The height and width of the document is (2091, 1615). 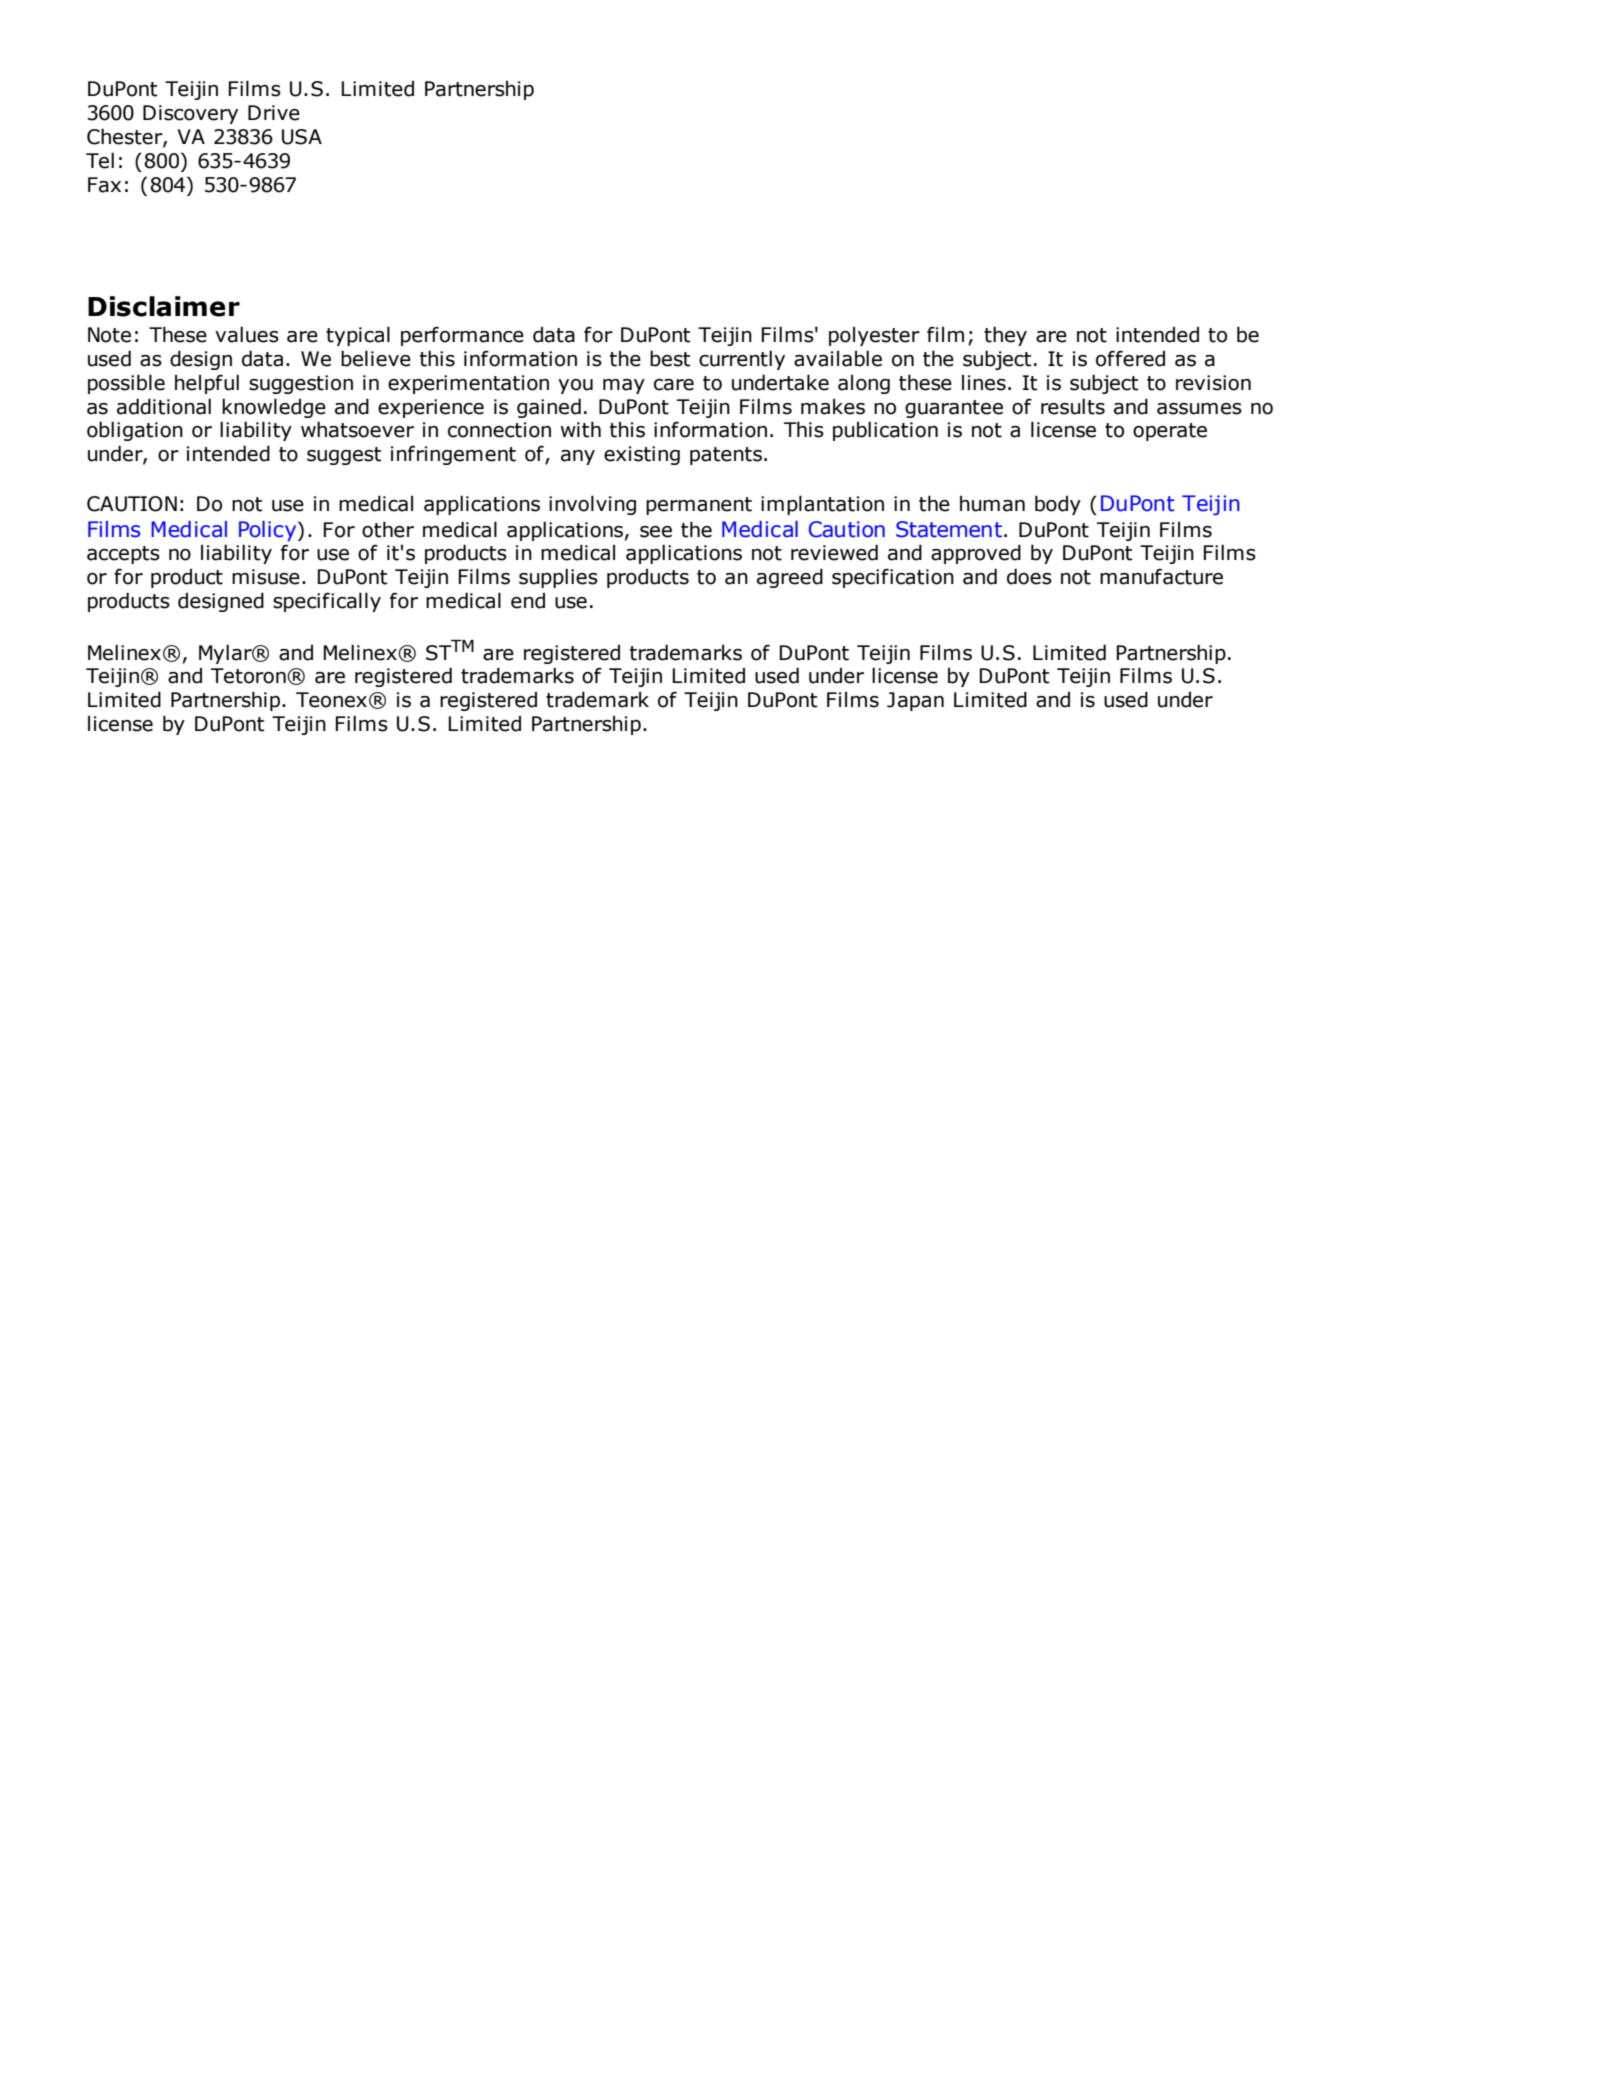 What do you see at coordinates (302, 137) in the document?
I see `USA` at bounding box center [302, 137].
